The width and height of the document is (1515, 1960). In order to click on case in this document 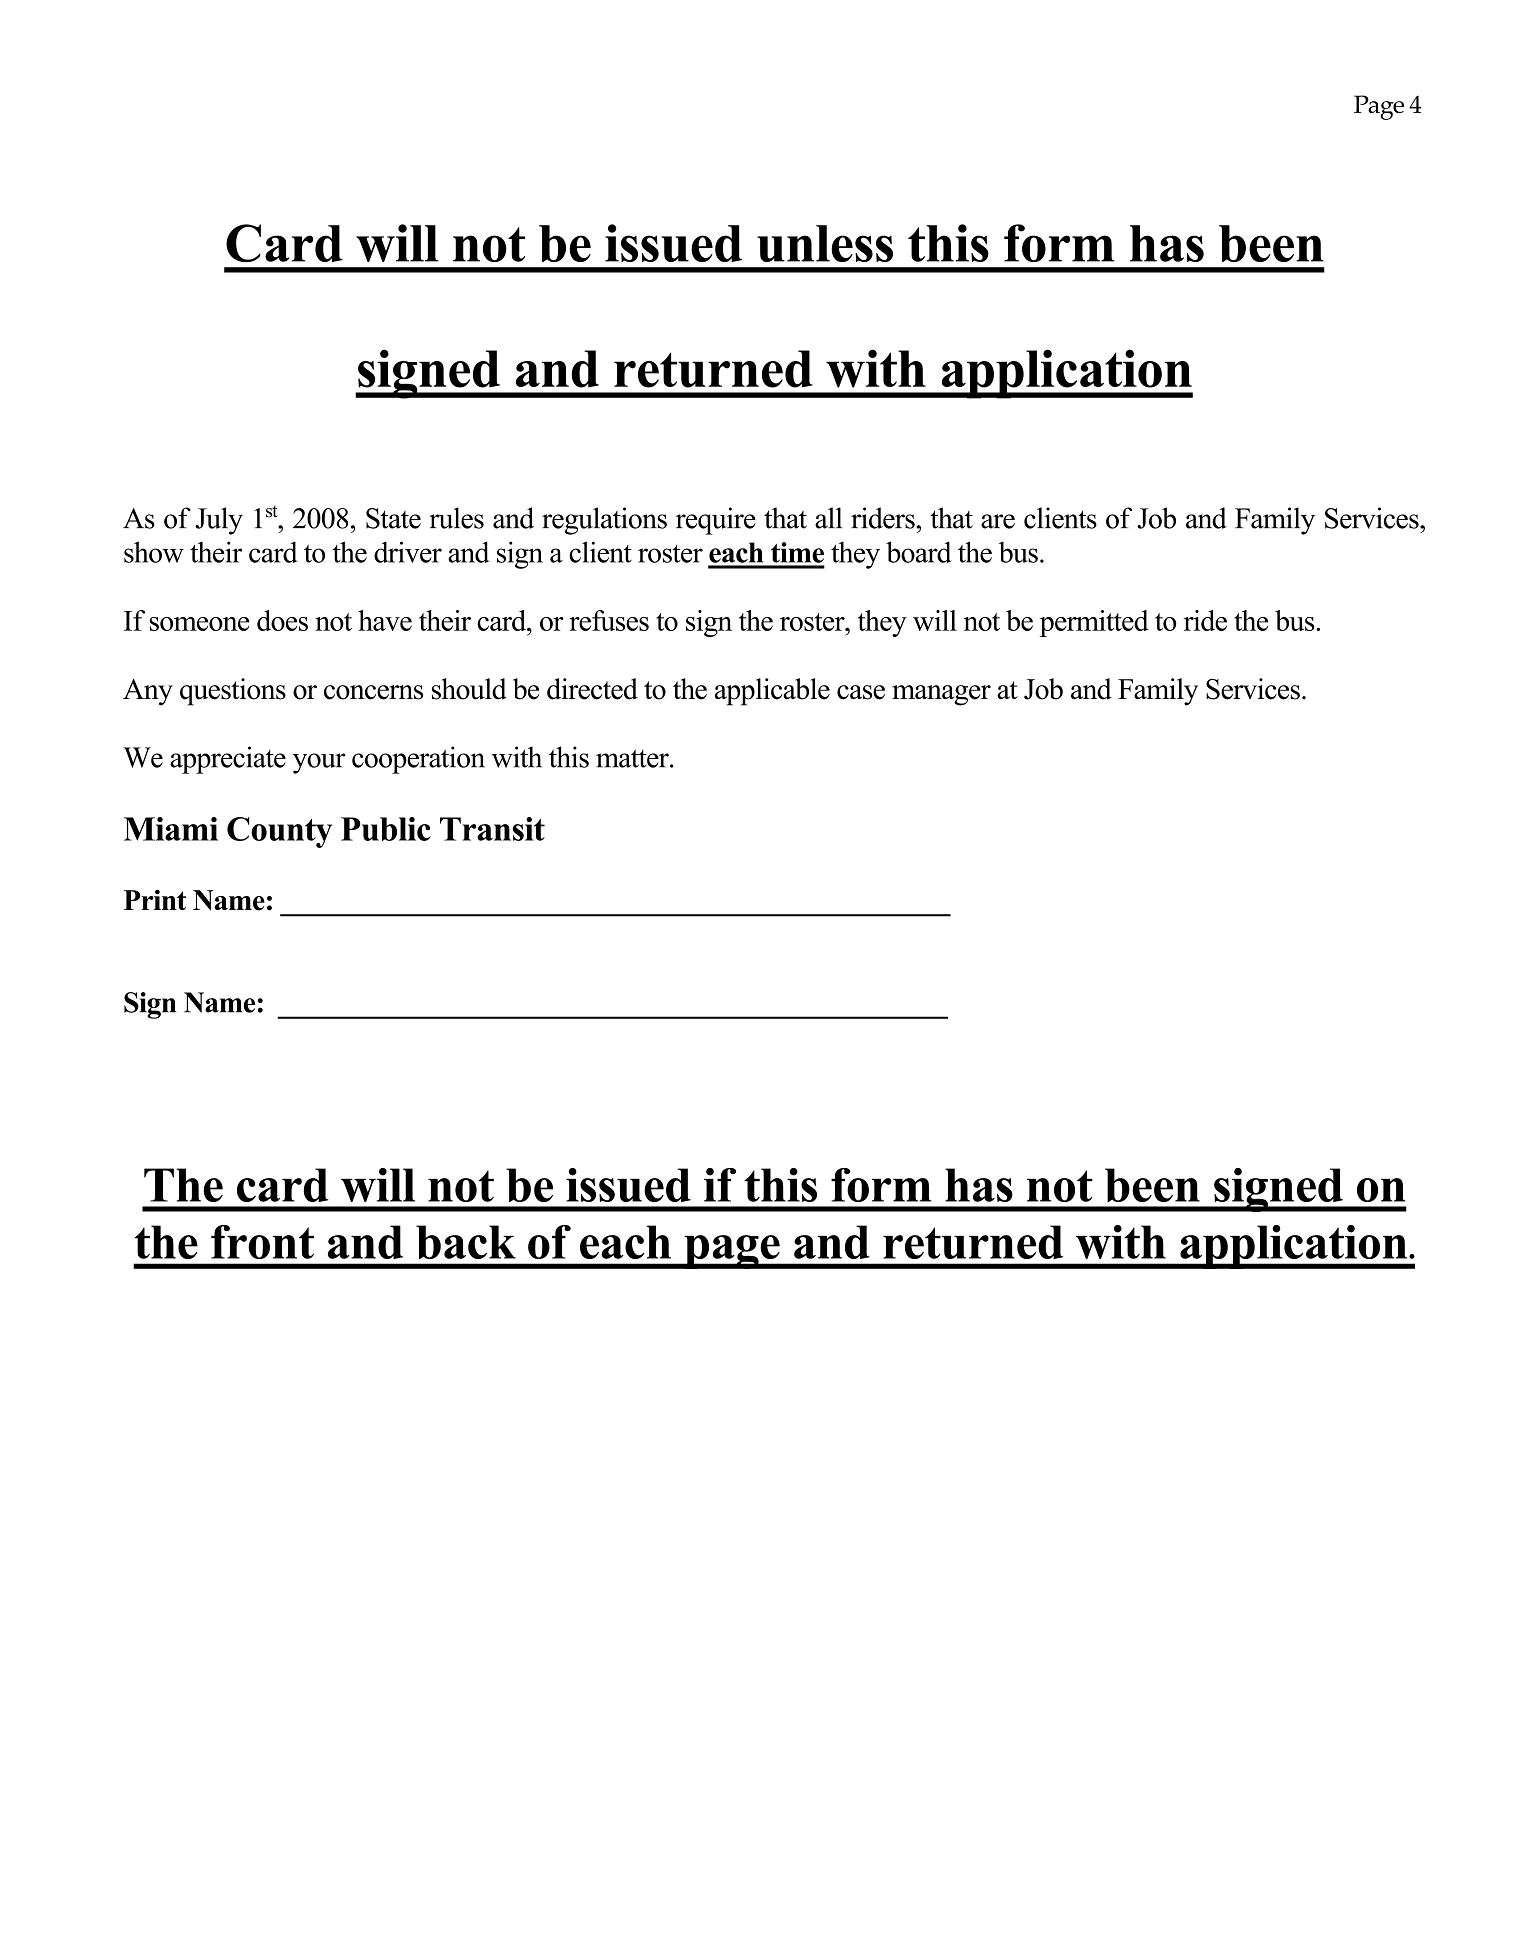, I will do `click(861, 692)`.
